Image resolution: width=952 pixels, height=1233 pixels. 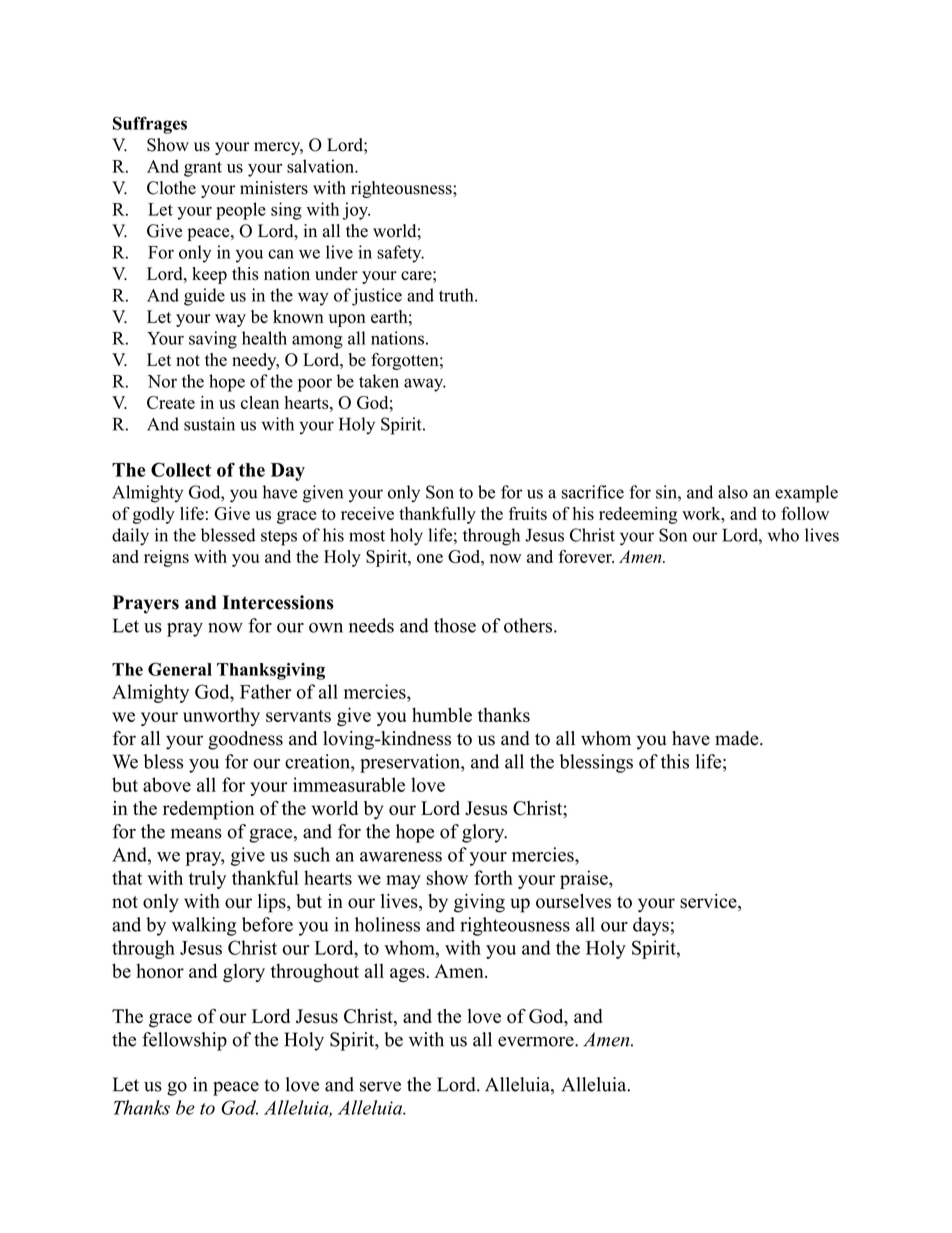 I want to click on above, so click(x=167, y=784).
